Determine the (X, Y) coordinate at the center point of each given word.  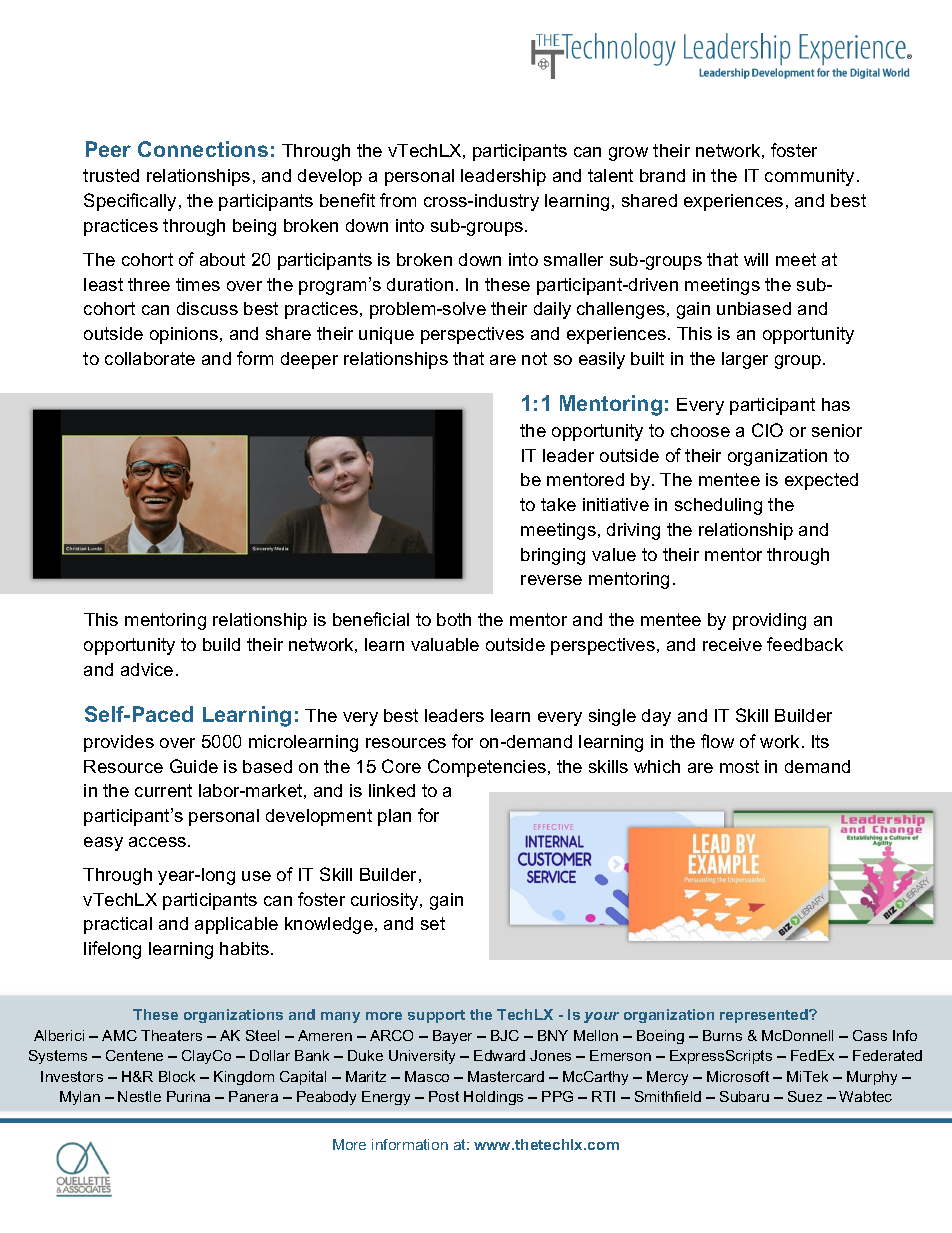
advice (147, 669)
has (836, 404)
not (534, 358)
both (454, 619)
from (398, 200)
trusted (111, 175)
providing (769, 621)
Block (177, 1076)
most (739, 766)
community (809, 177)
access (157, 842)
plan (394, 817)
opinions (185, 335)
